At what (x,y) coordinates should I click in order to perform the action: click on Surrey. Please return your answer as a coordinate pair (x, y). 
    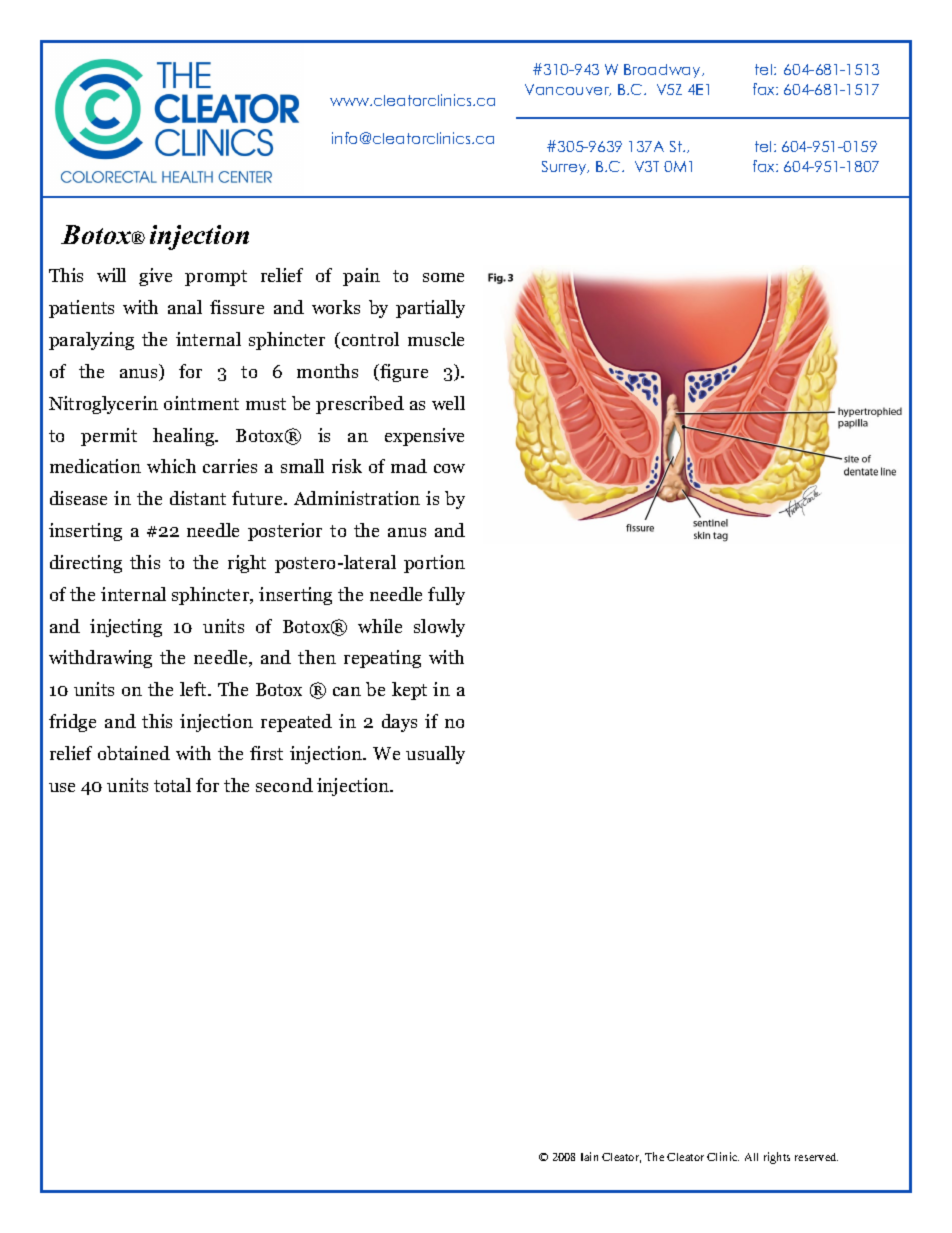
    Looking at the image, I should click on (565, 168).
